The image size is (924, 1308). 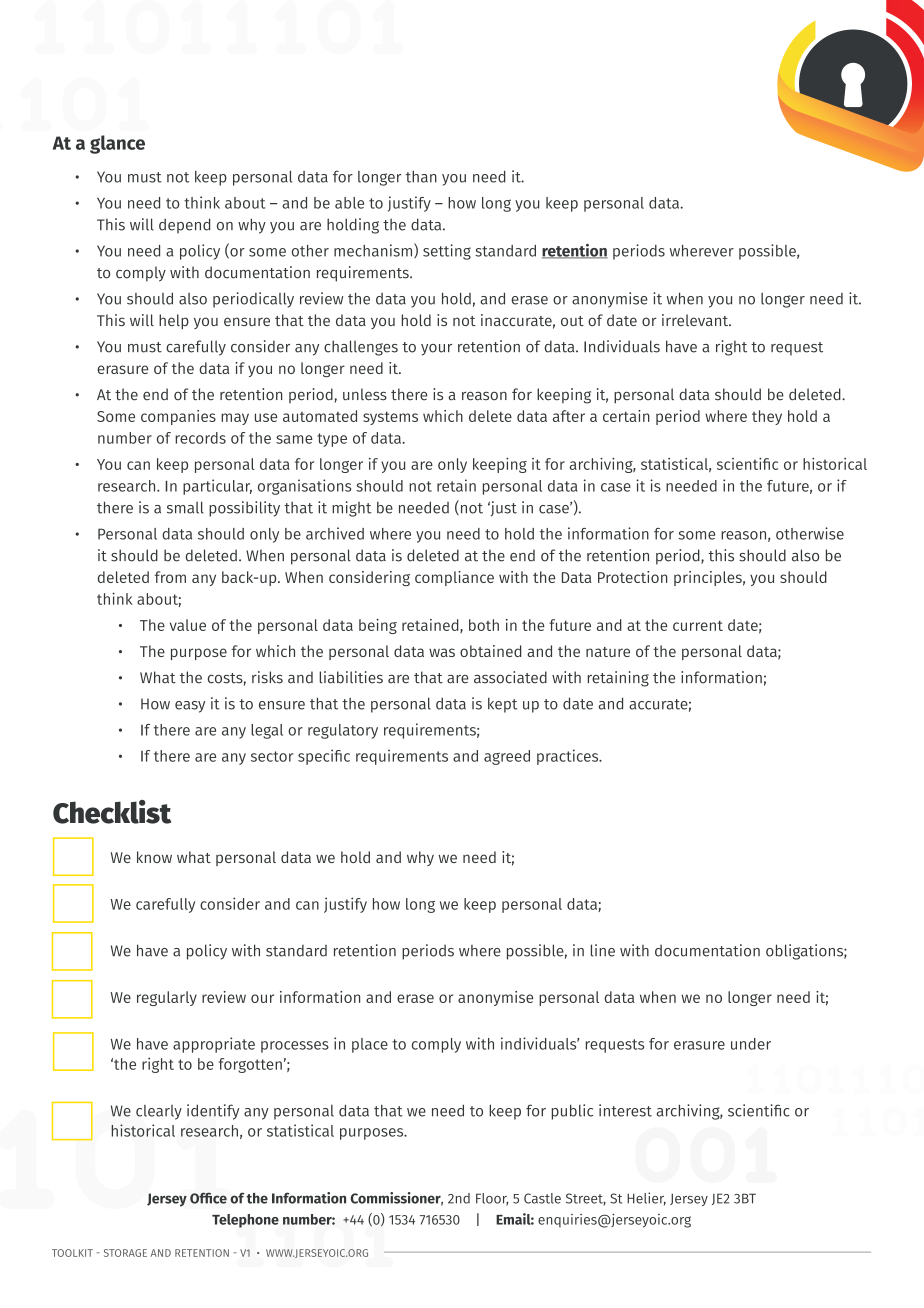 What do you see at coordinates (442, 652) in the document?
I see `was` at bounding box center [442, 652].
